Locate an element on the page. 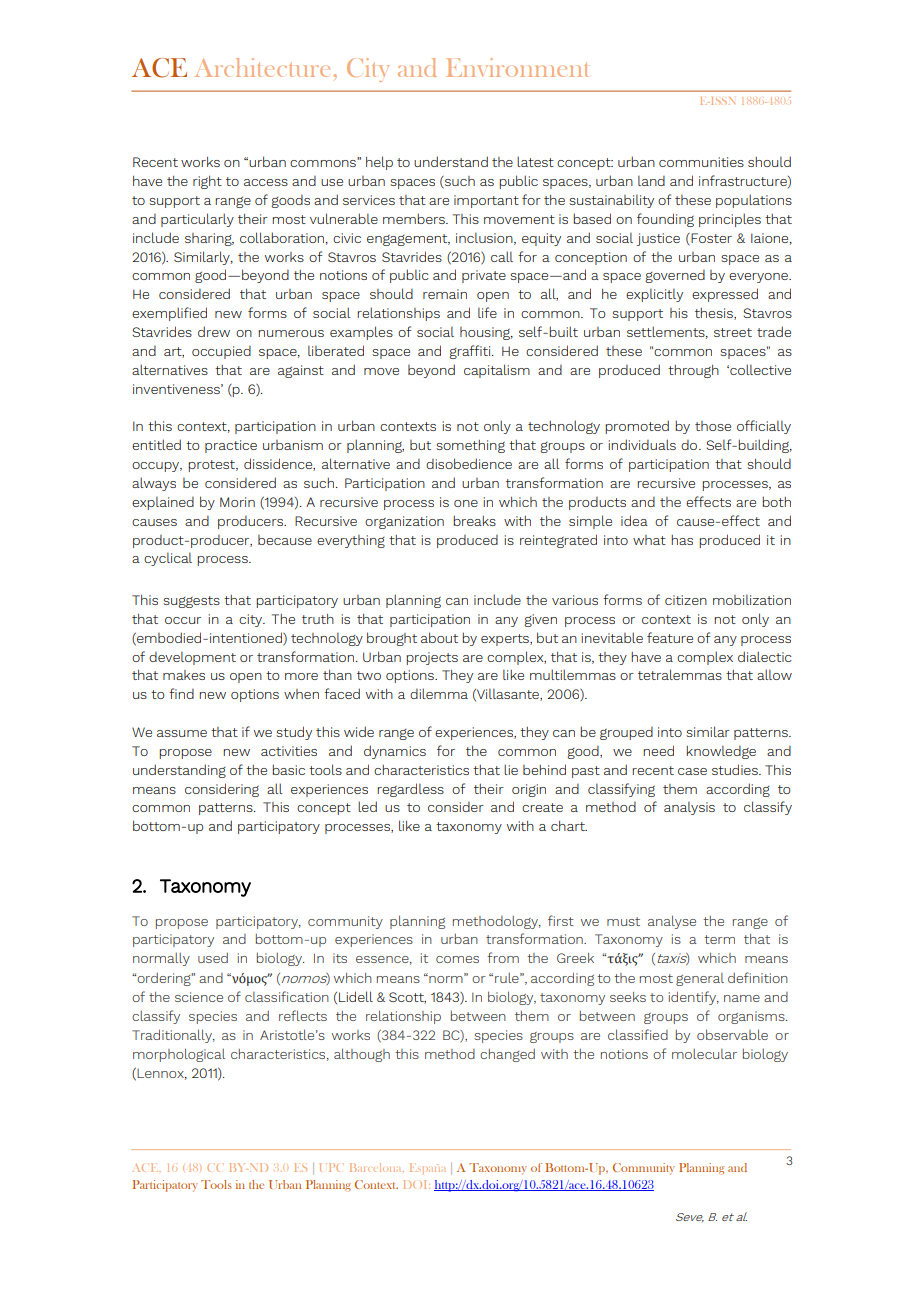 This document has height=1308, width=924. communities is located at coordinates (701, 162).
